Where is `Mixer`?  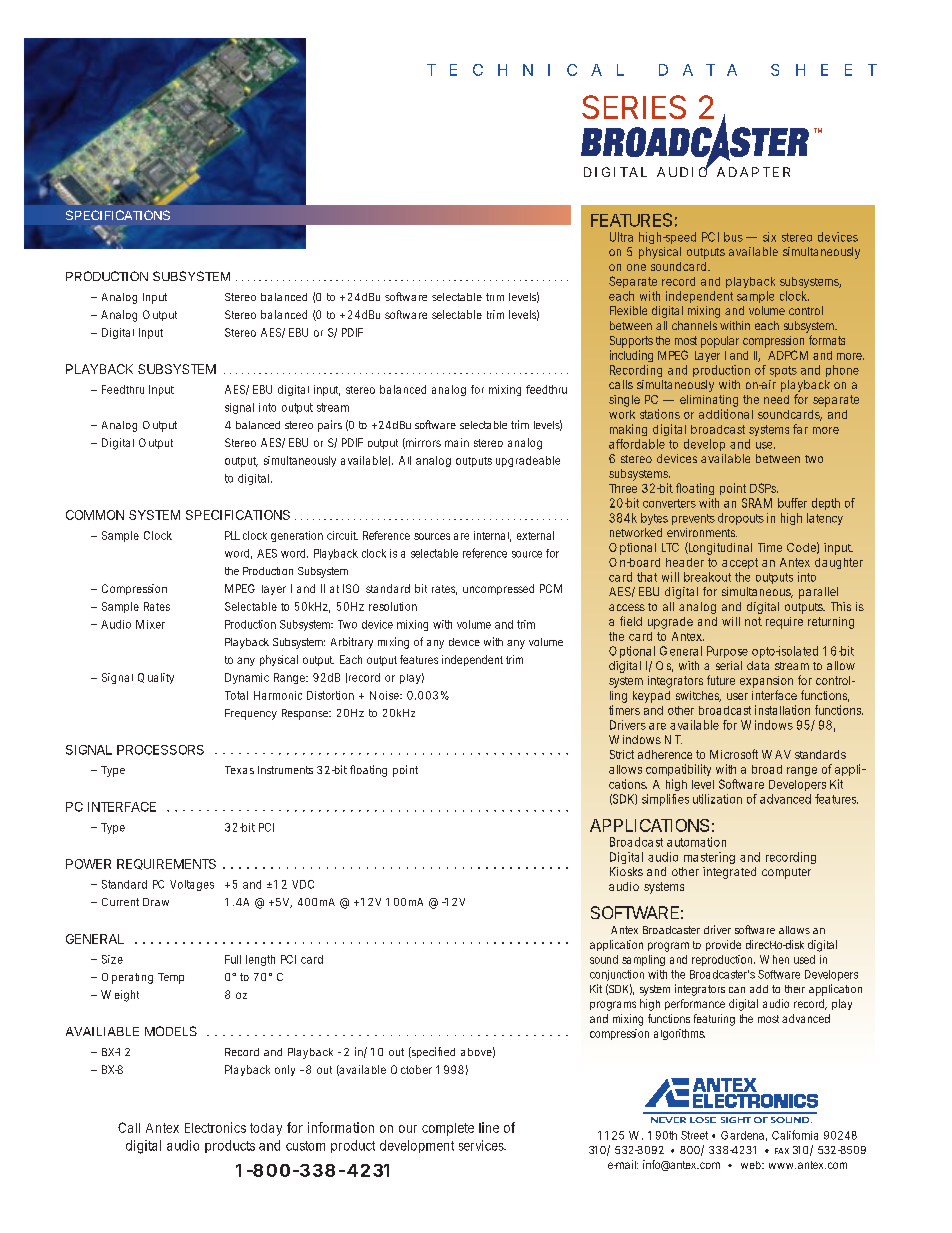
Mixer is located at coordinates (150, 624).
